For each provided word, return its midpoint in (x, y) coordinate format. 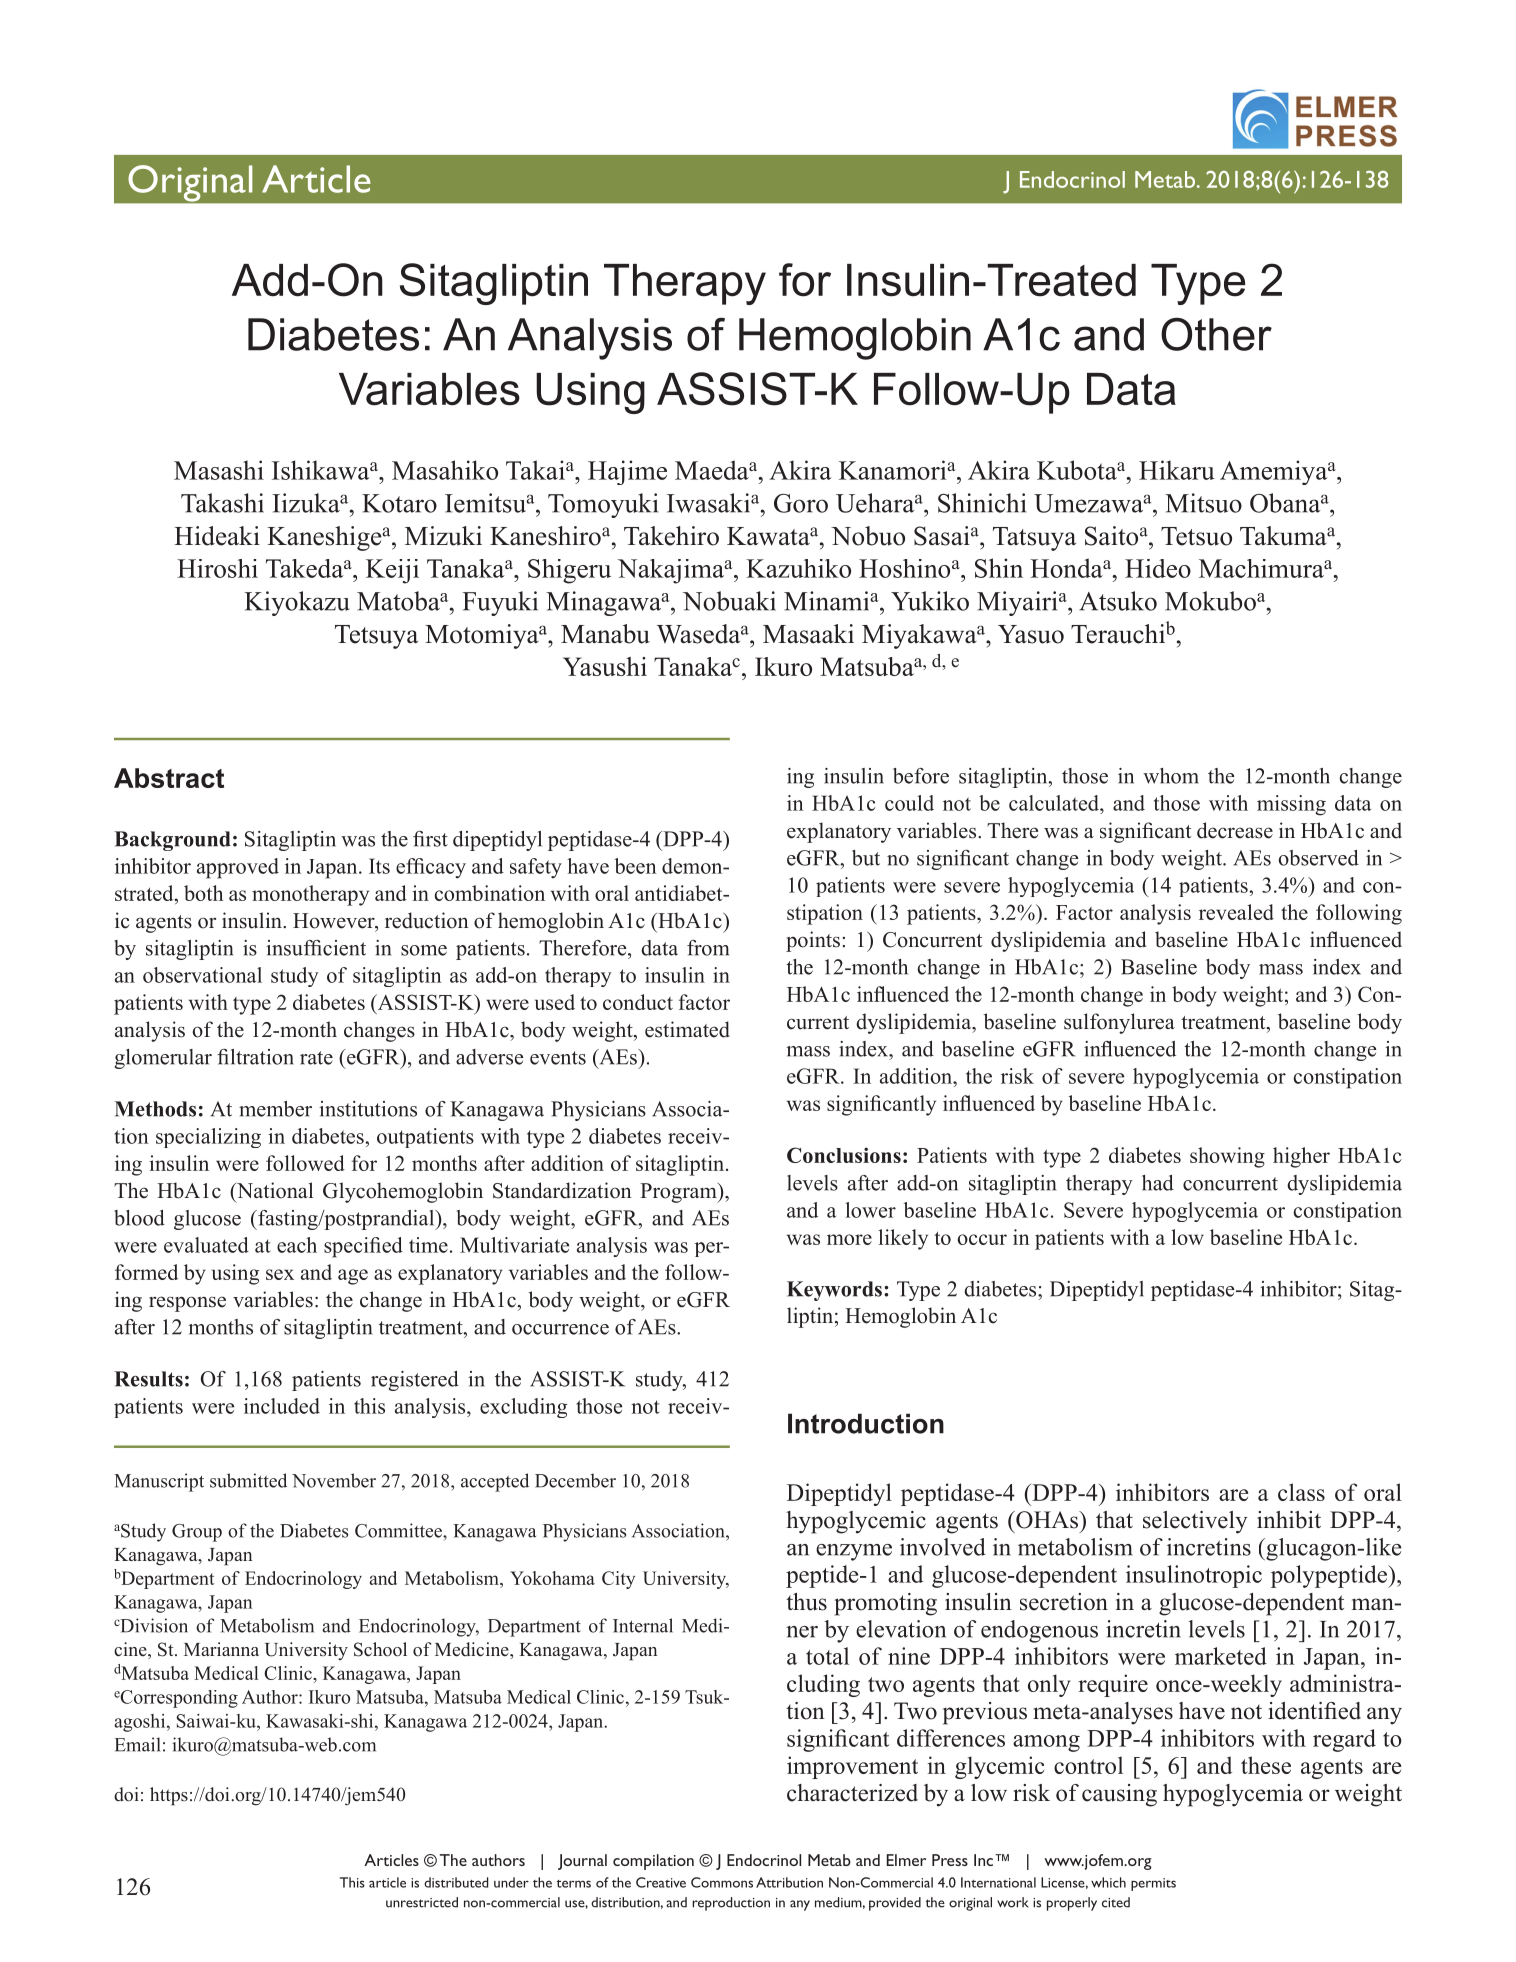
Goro (801, 503)
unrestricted (422, 1902)
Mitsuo (1203, 503)
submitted (248, 1480)
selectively (1195, 1522)
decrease (1235, 830)
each (297, 1245)
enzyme (854, 1552)
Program (679, 1193)
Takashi (222, 503)
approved (238, 868)
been (635, 866)
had (1158, 1183)
